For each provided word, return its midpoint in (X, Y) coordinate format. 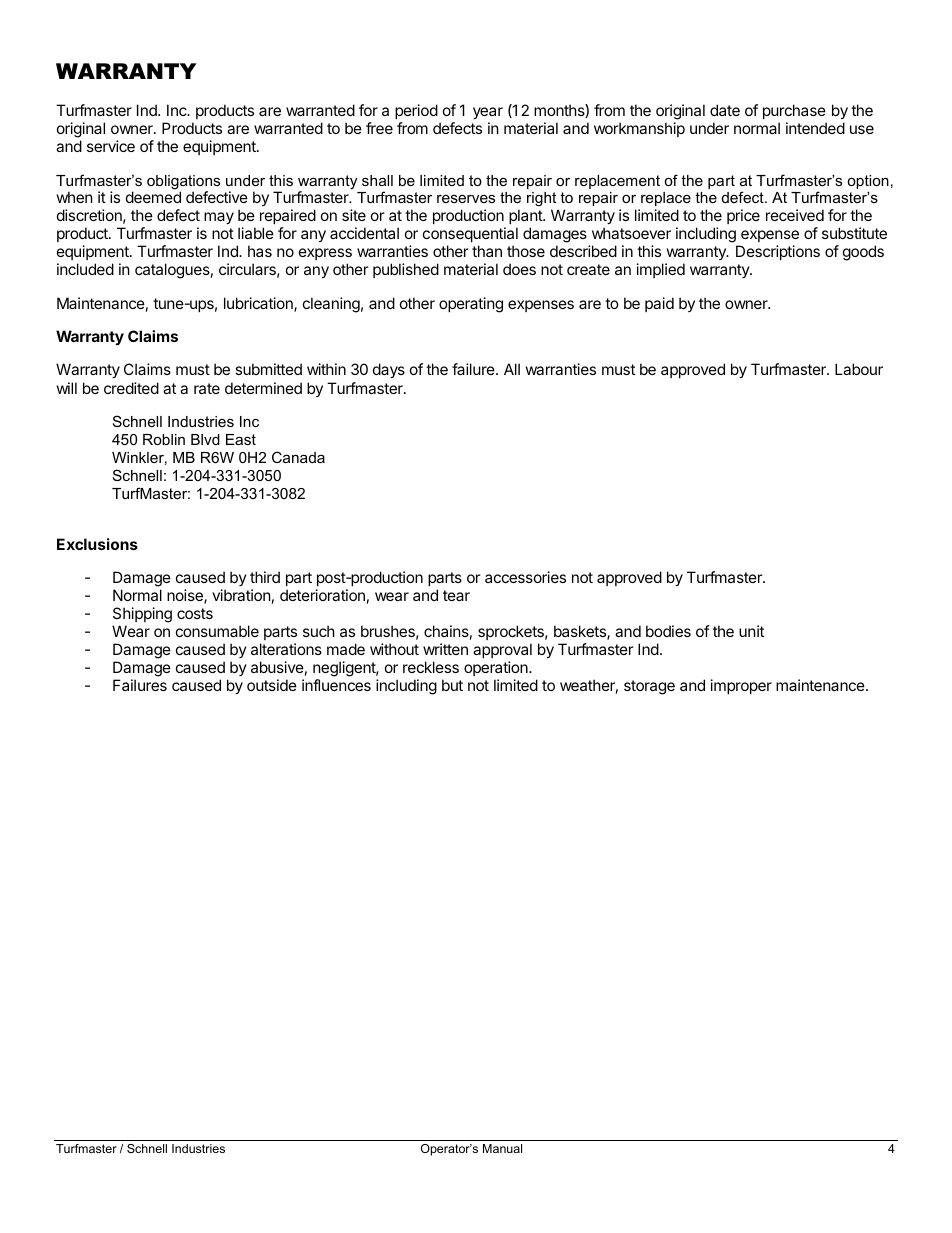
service (111, 146)
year (488, 115)
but (452, 685)
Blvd (205, 439)
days (389, 370)
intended (815, 128)
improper (741, 686)
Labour (859, 369)
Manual (502, 1148)
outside (272, 685)
